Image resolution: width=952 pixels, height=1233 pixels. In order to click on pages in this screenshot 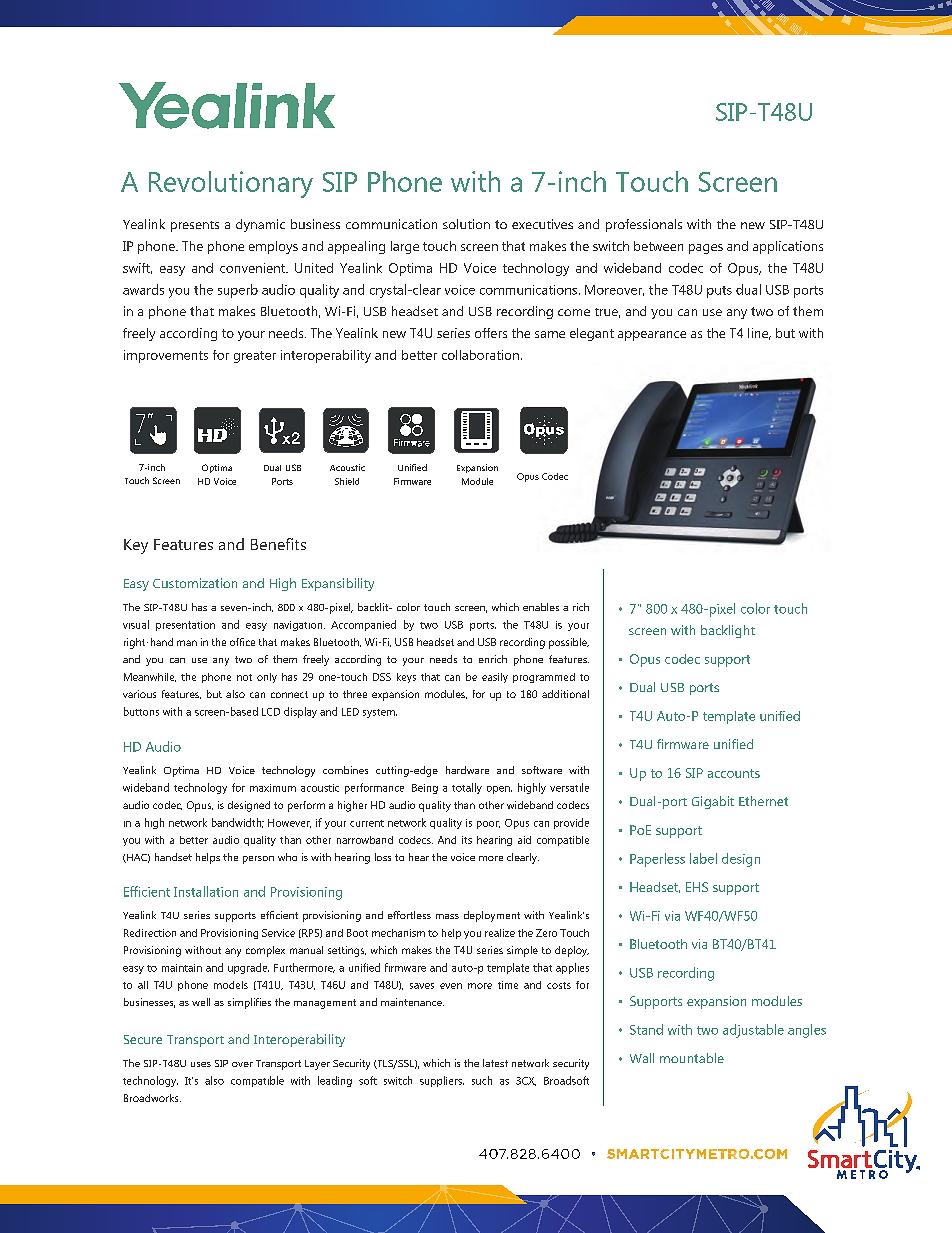, I will do `click(706, 249)`.
